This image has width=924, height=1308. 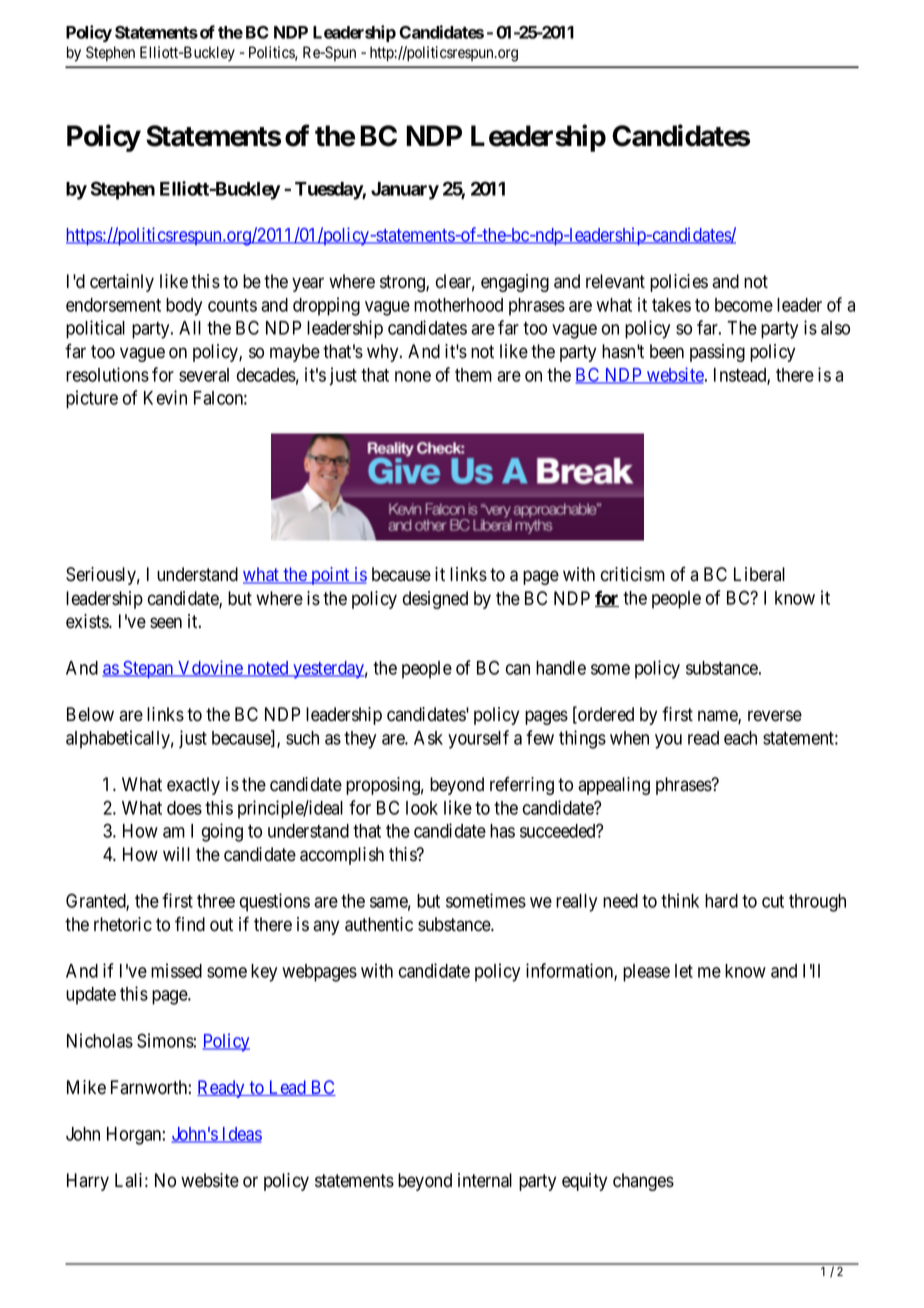 What do you see at coordinates (405, 191) in the image?
I see `January` at bounding box center [405, 191].
